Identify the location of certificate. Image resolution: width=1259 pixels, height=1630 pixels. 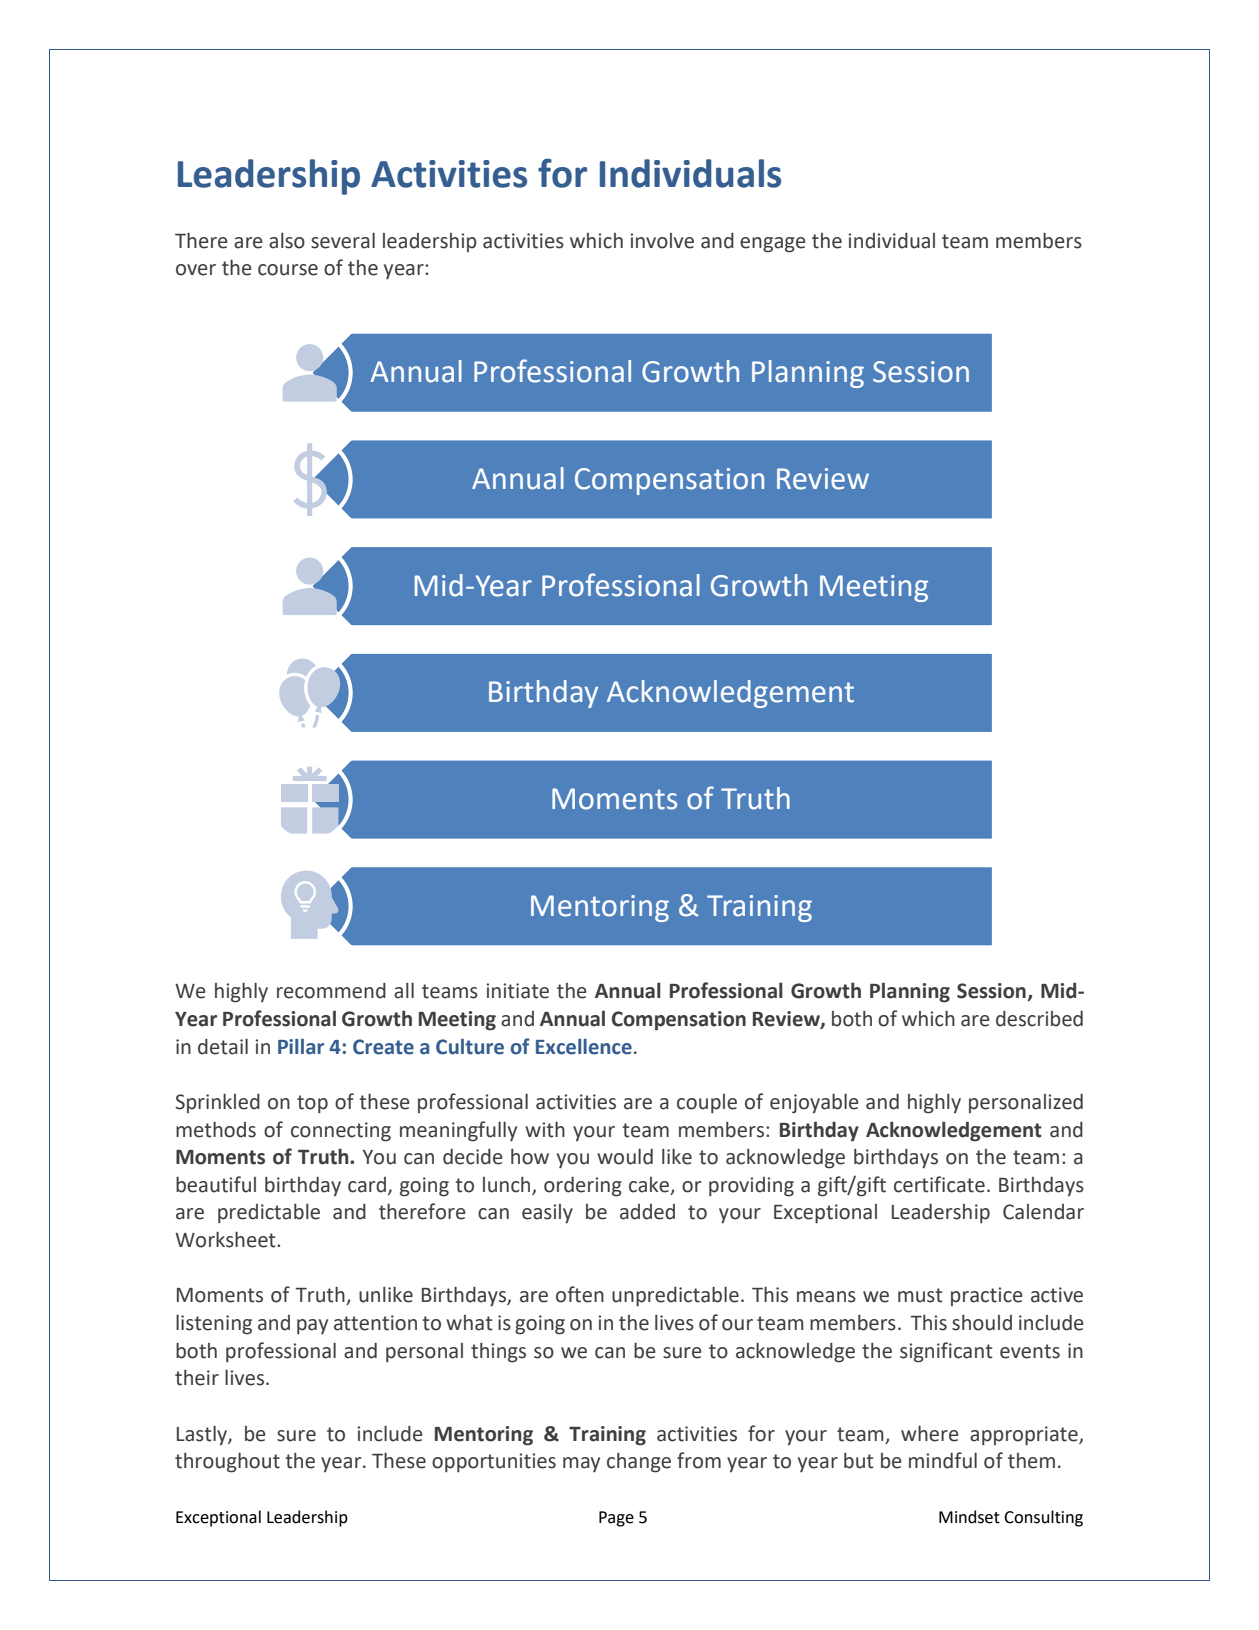
(939, 1184).
